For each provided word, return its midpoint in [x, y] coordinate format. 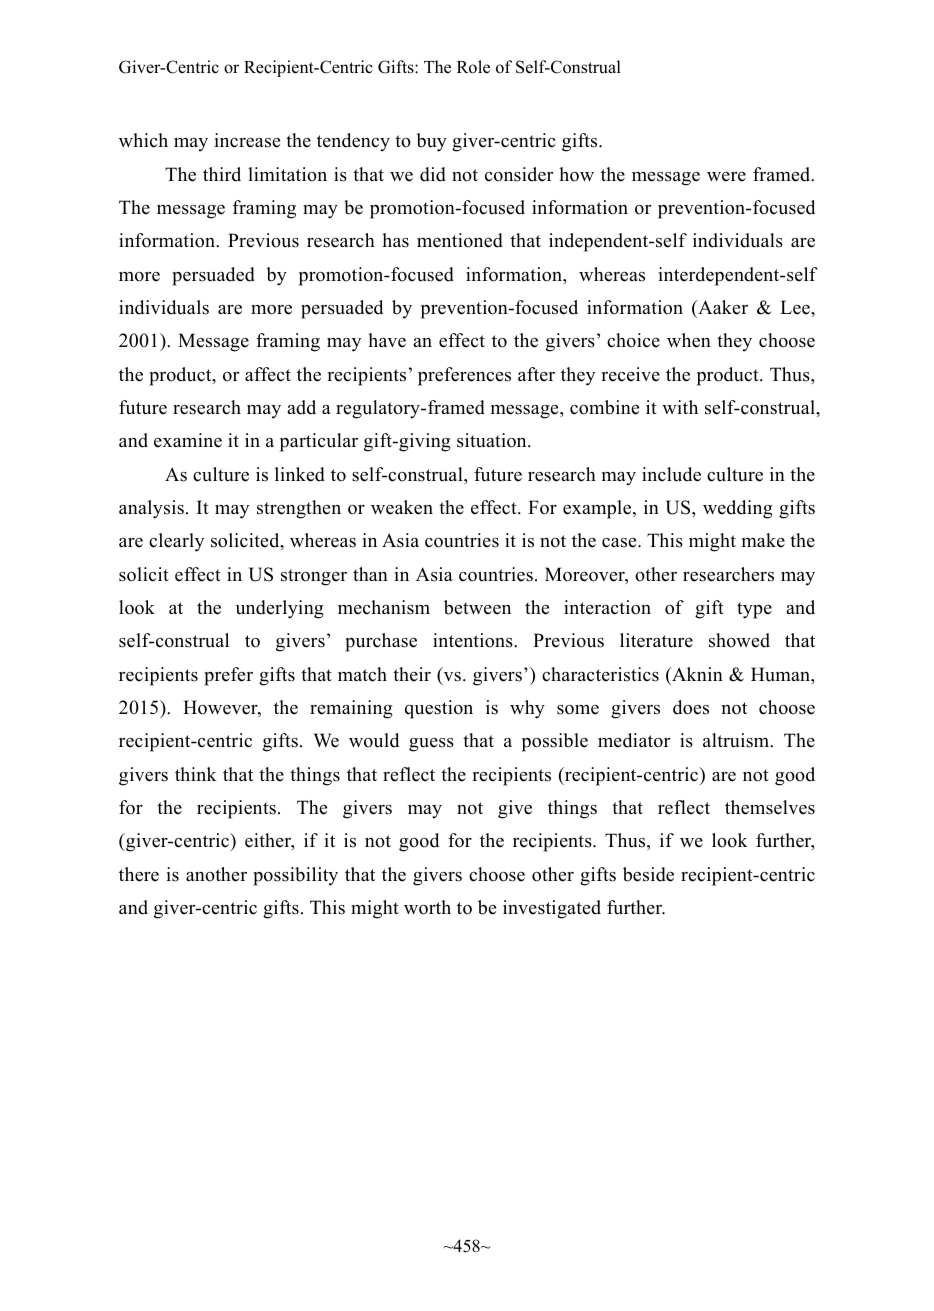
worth [427, 907]
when [689, 340]
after [536, 374]
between [477, 607]
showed [739, 640]
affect [268, 374]
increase [247, 140]
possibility [295, 876]
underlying [280, 609]
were [726, 177]
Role [473, 67]
